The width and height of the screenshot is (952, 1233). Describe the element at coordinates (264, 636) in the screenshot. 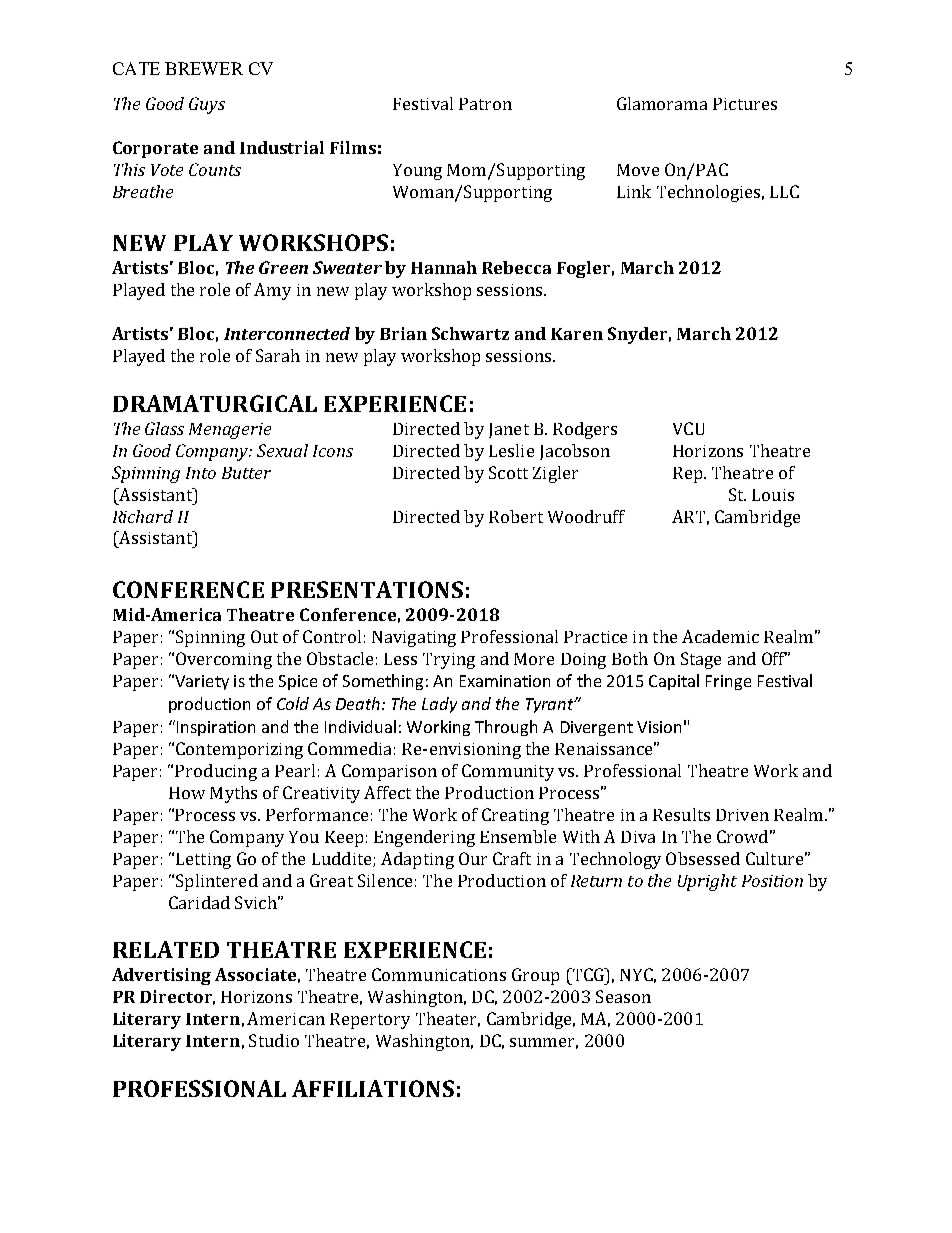

I see `Out` at that location.
